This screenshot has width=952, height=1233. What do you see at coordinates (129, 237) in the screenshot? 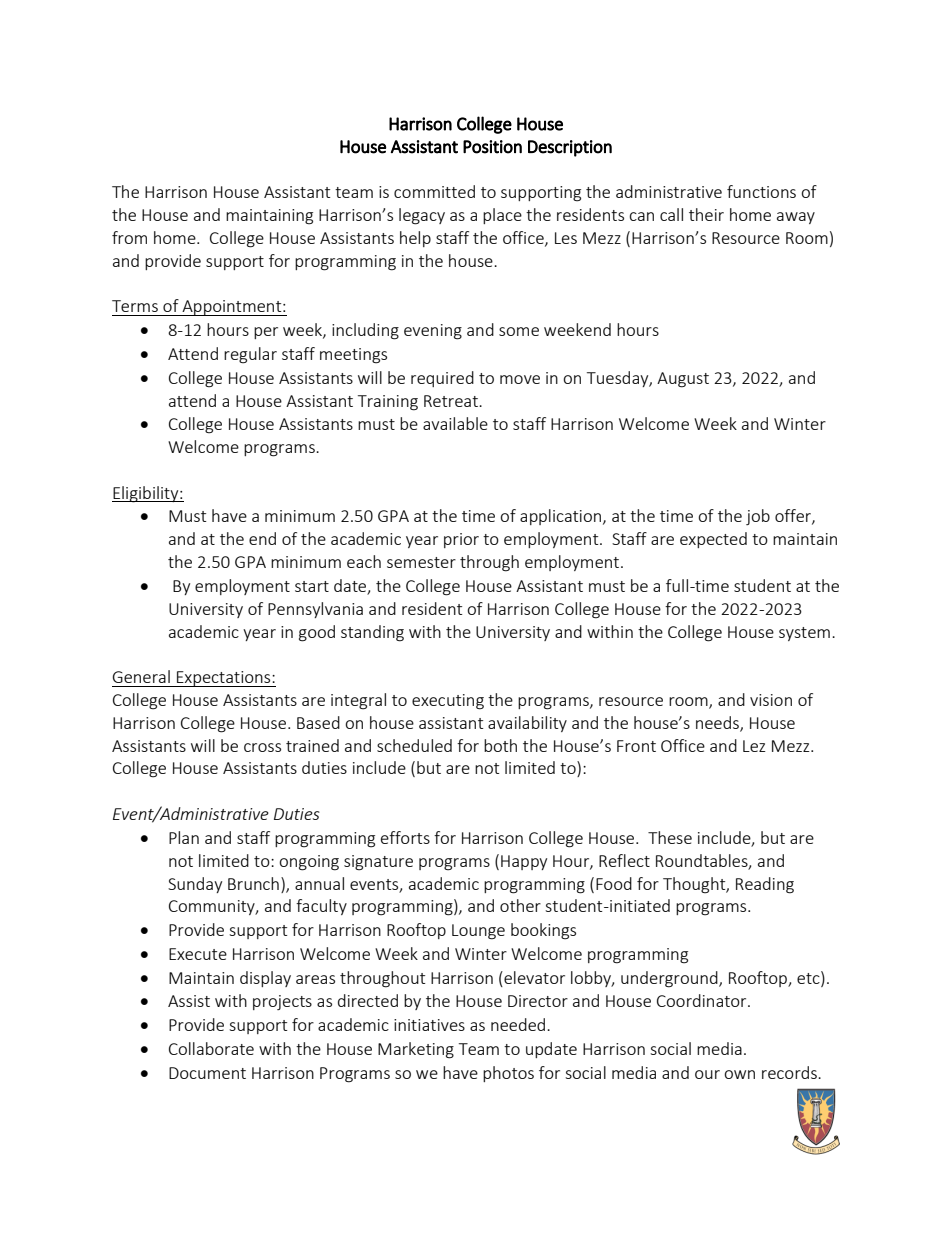
I see `from` at bounding box center [129, 237].
